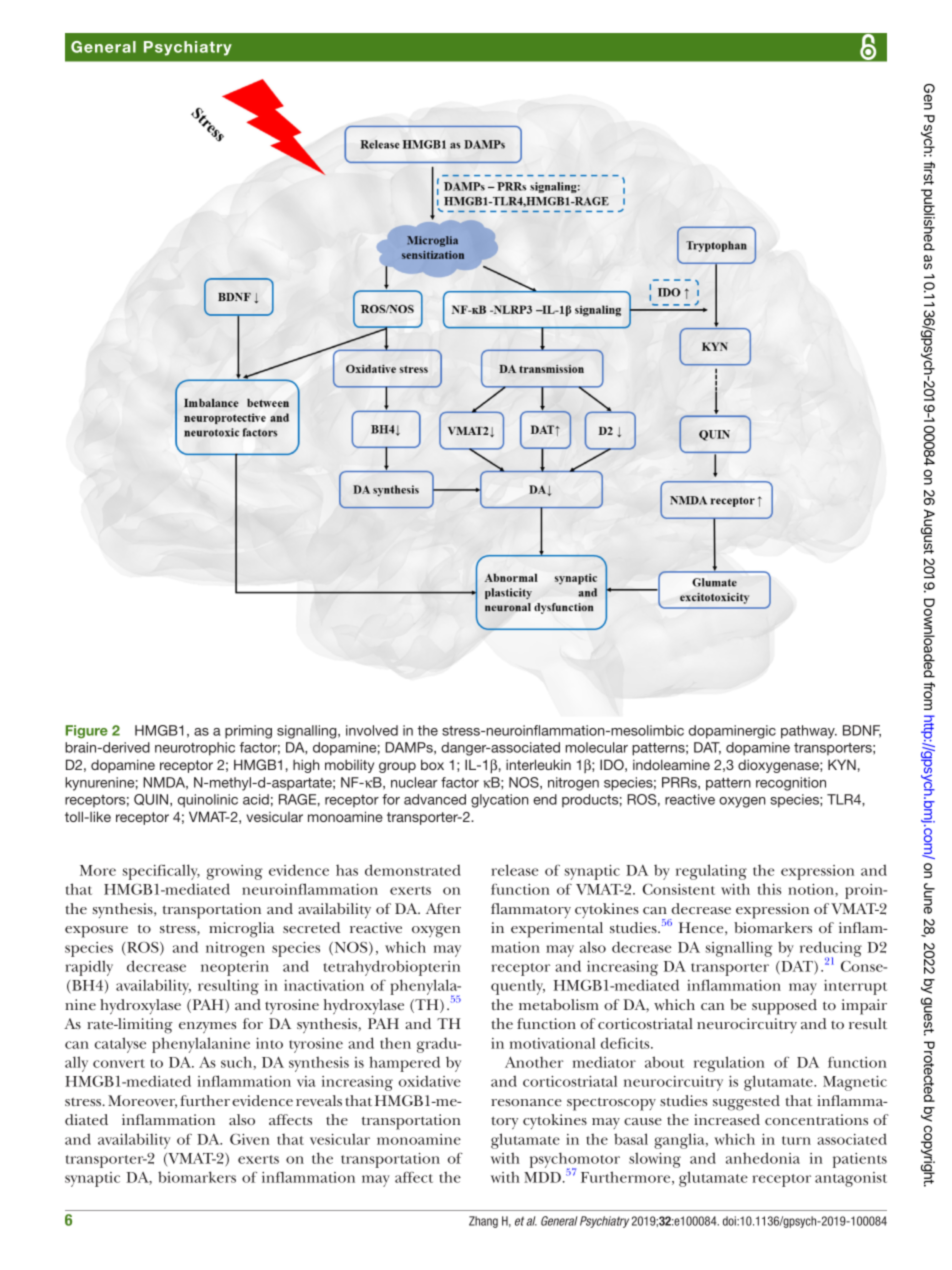 This page has height=1270, width=952. What do you see at coordinates (514, 870) in the page?
I see `release` at bounding box center [514, 870].
